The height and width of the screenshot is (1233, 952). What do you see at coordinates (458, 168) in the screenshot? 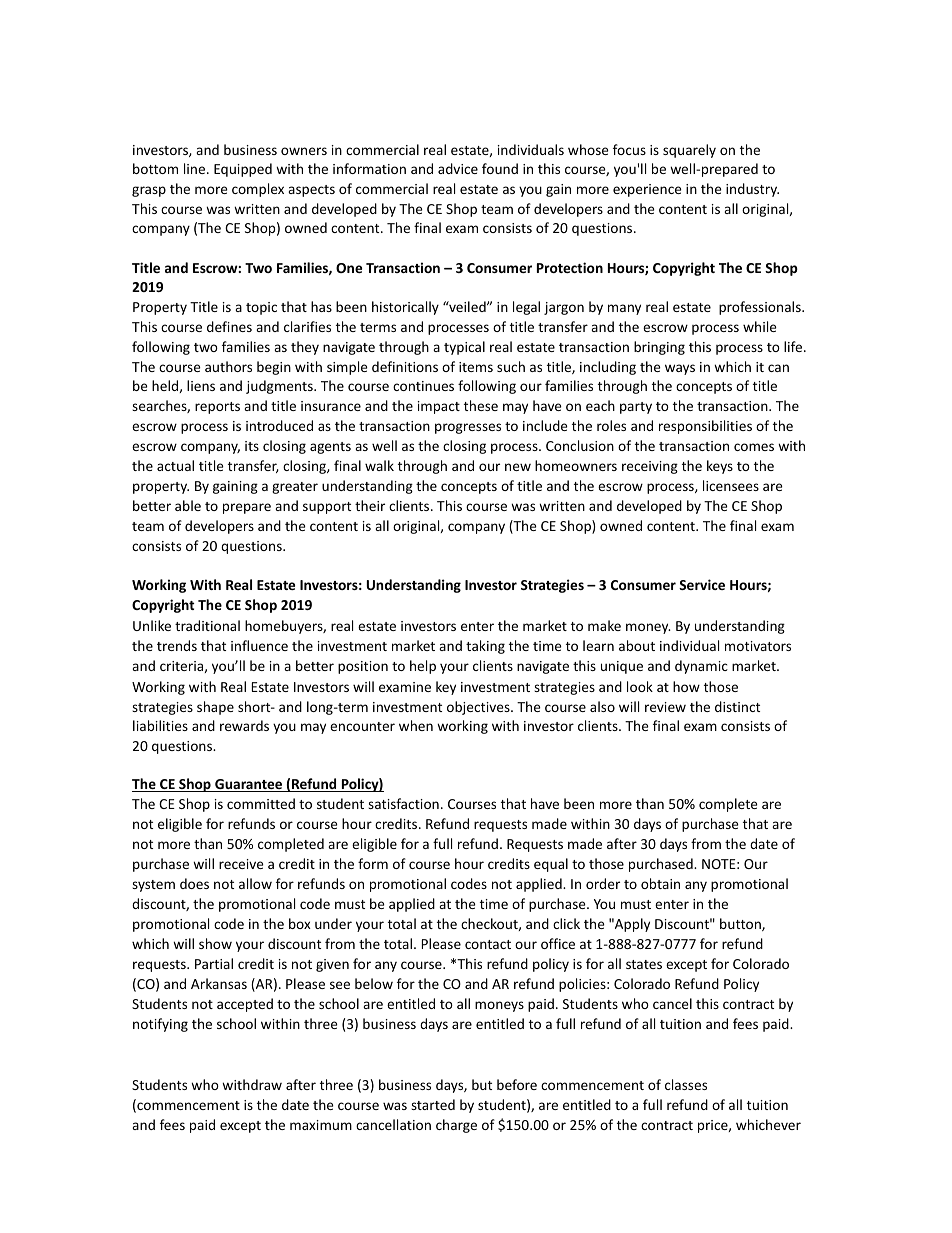
I see `advice` at bounding box center [458, 168].
